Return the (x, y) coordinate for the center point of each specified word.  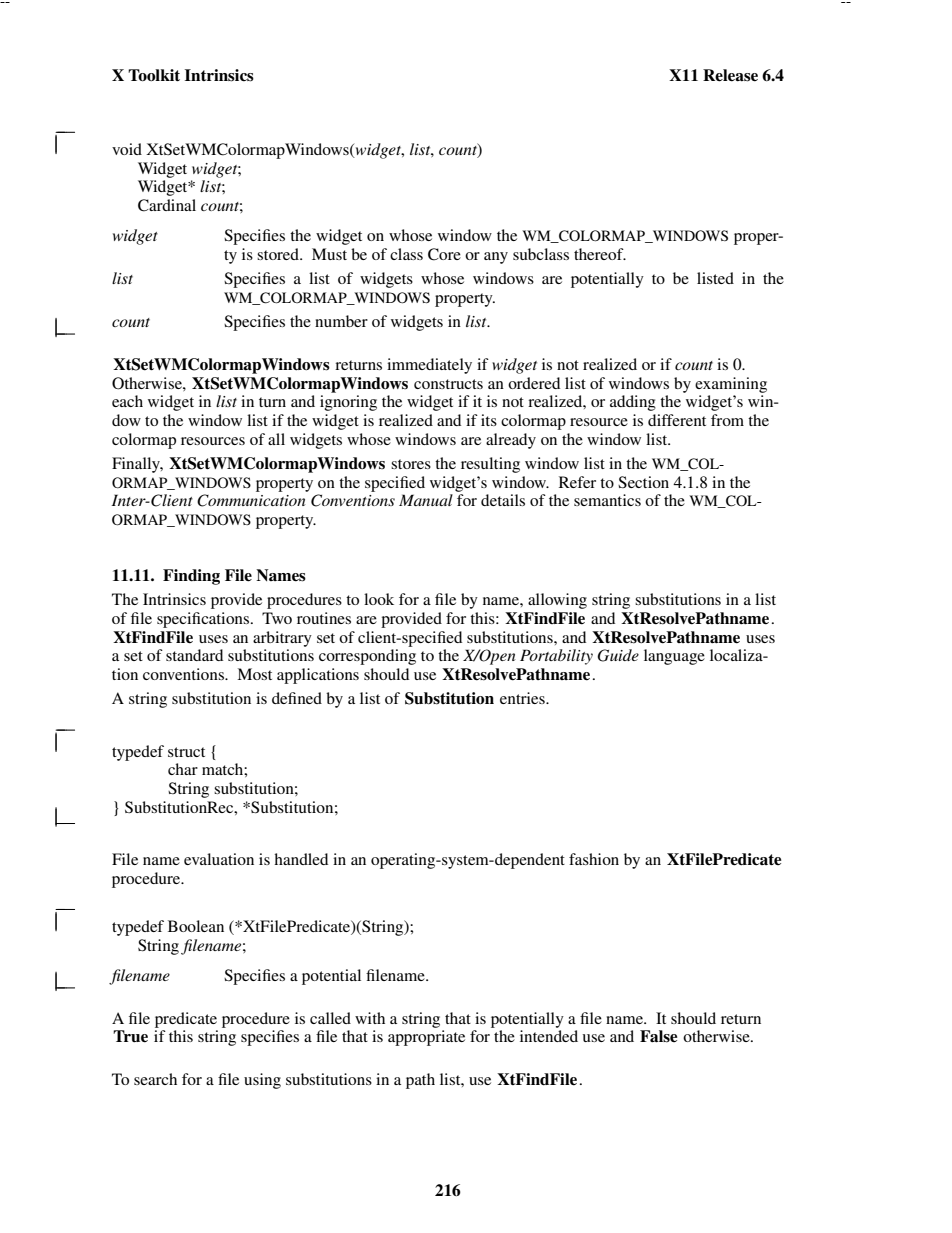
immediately (429, 366)
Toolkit (154, 75)
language (674, 657)
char (183, 769)
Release (730, 75)
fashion (594, 859)
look (379, 599)
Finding (191, 577)
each (127, 401)
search (155, 1079)
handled (301, 859)
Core (444, 254)
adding (633, 403)
